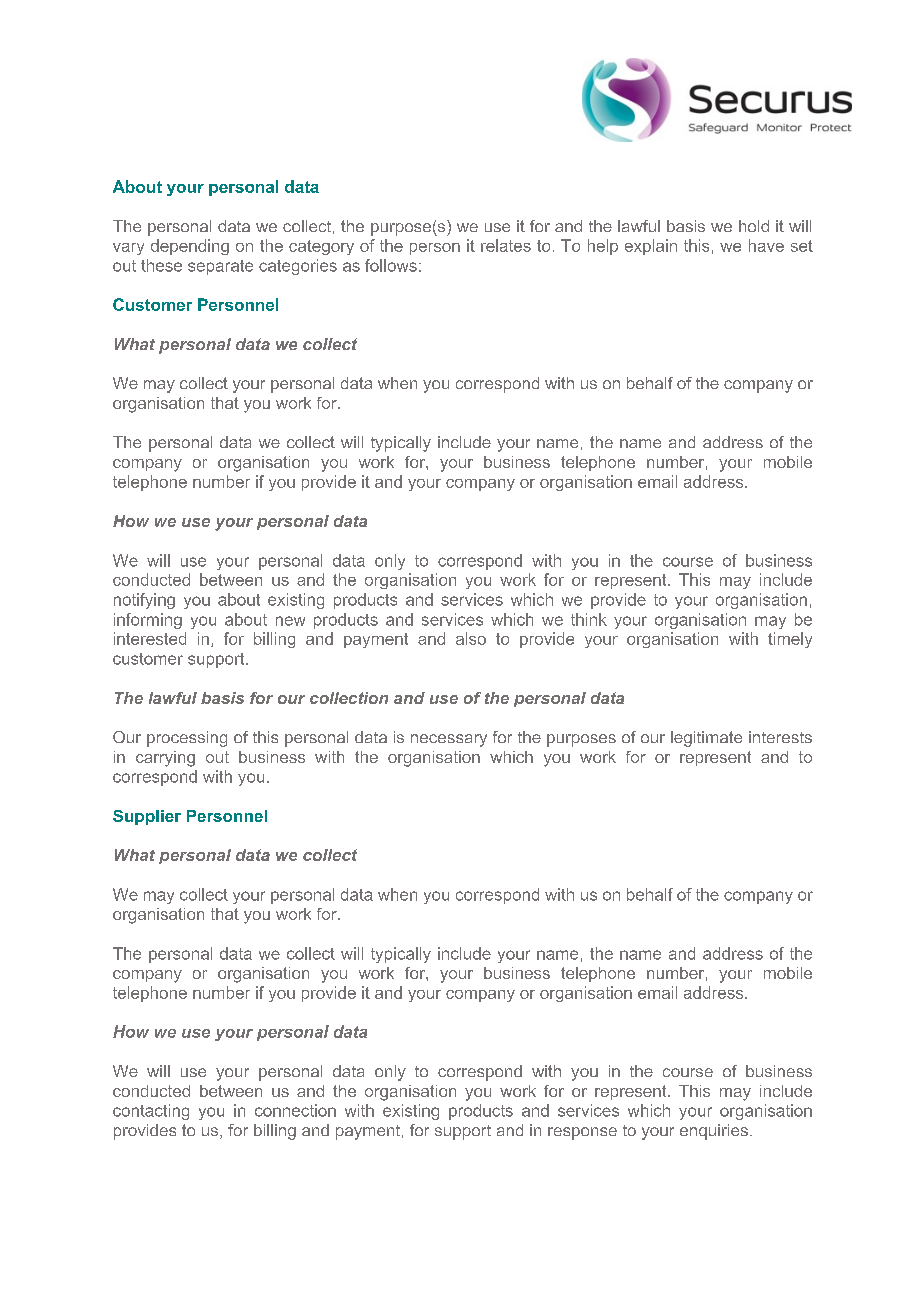  I want to click on interests, so click(780, 737).
